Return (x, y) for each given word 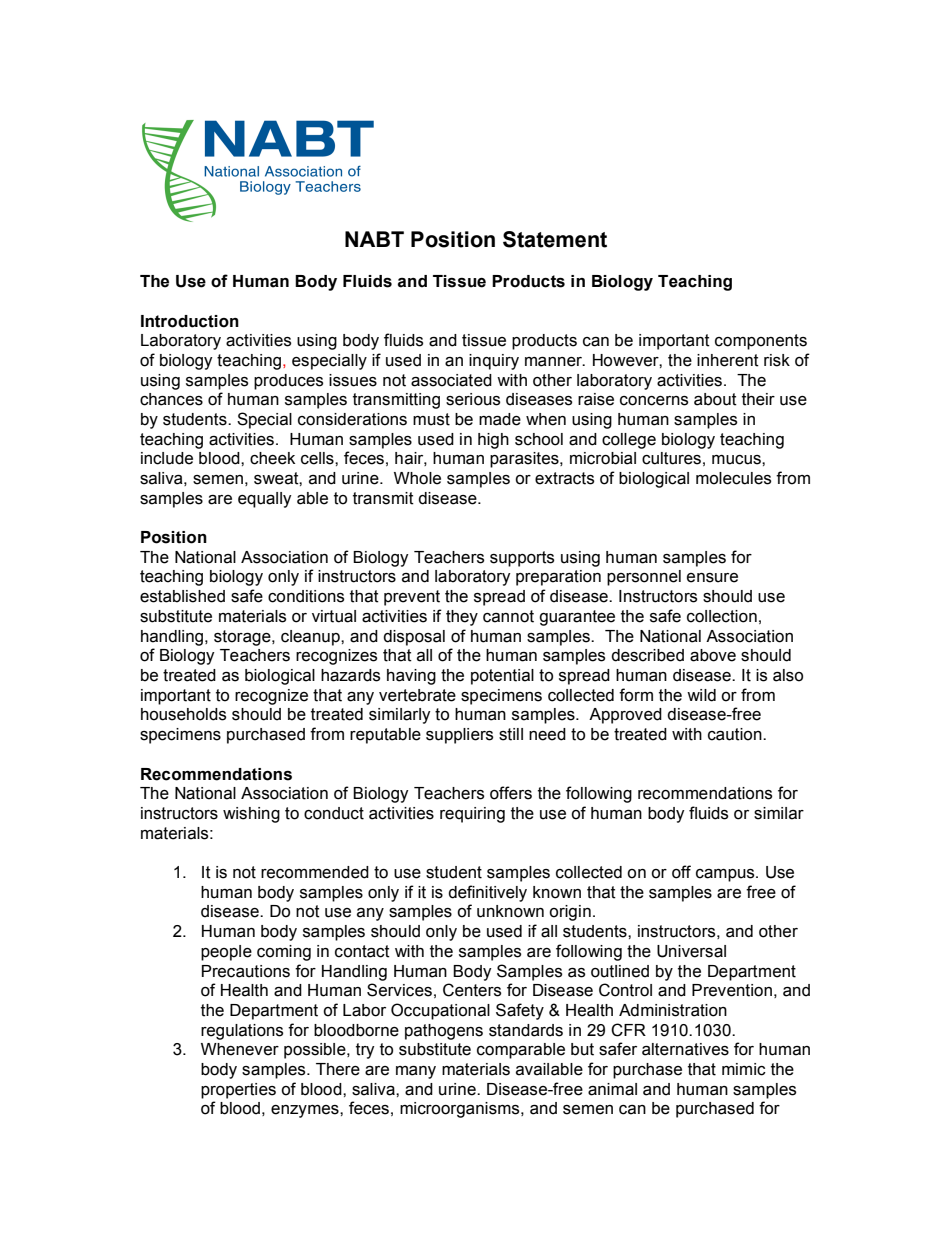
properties (238, 1091)
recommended (315, 872)
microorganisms (461, 1110)
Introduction (190, 321)
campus (726, 875)
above (713, 655)
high (493, 441)
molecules (733, 478)
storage (243, 638)
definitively (487, 893)
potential (502, 677)
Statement (555, 239)
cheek (272, 458)
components (761, 342)
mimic (744, 1069)
